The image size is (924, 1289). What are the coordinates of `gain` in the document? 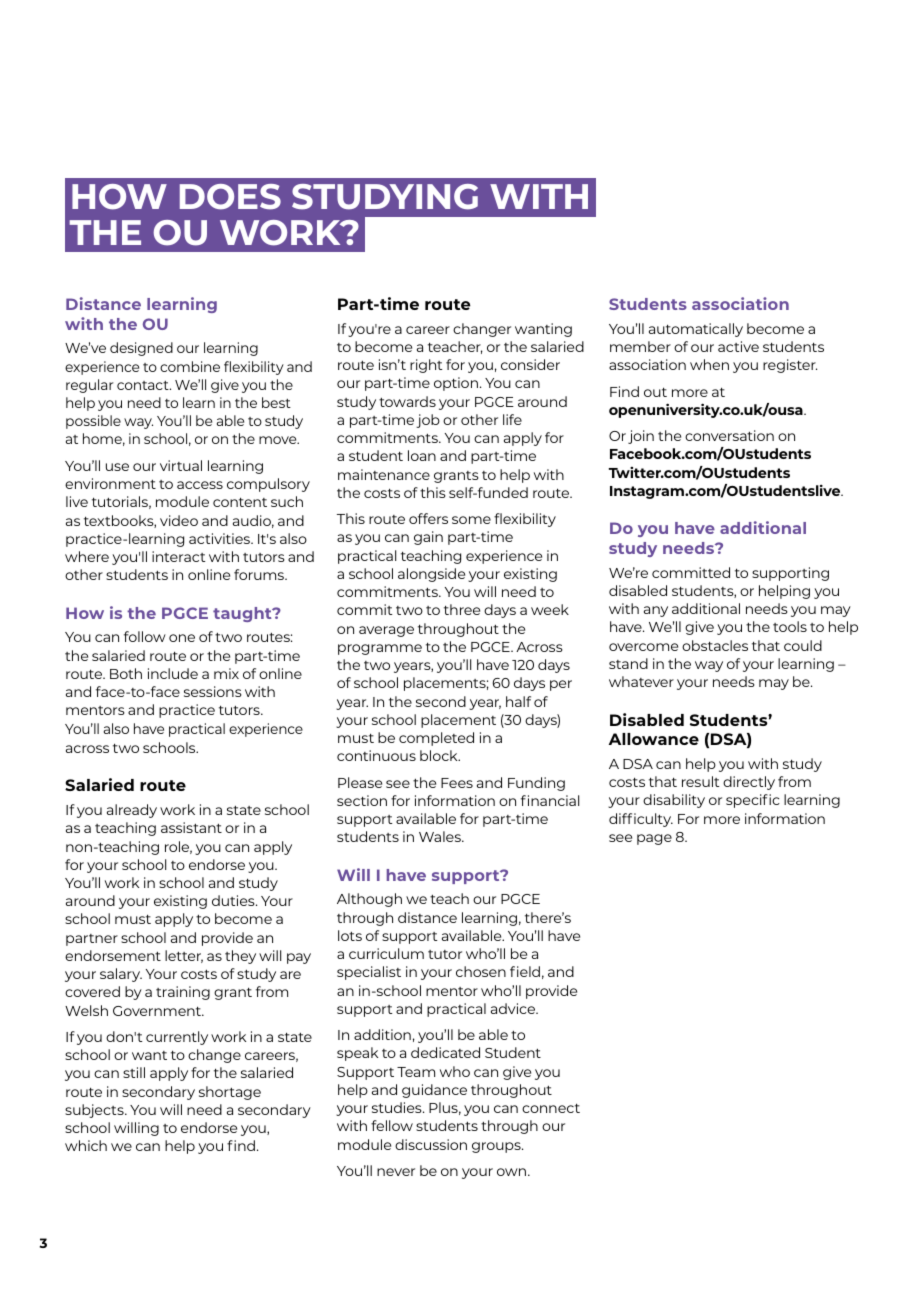 It's located at (428, 538).
